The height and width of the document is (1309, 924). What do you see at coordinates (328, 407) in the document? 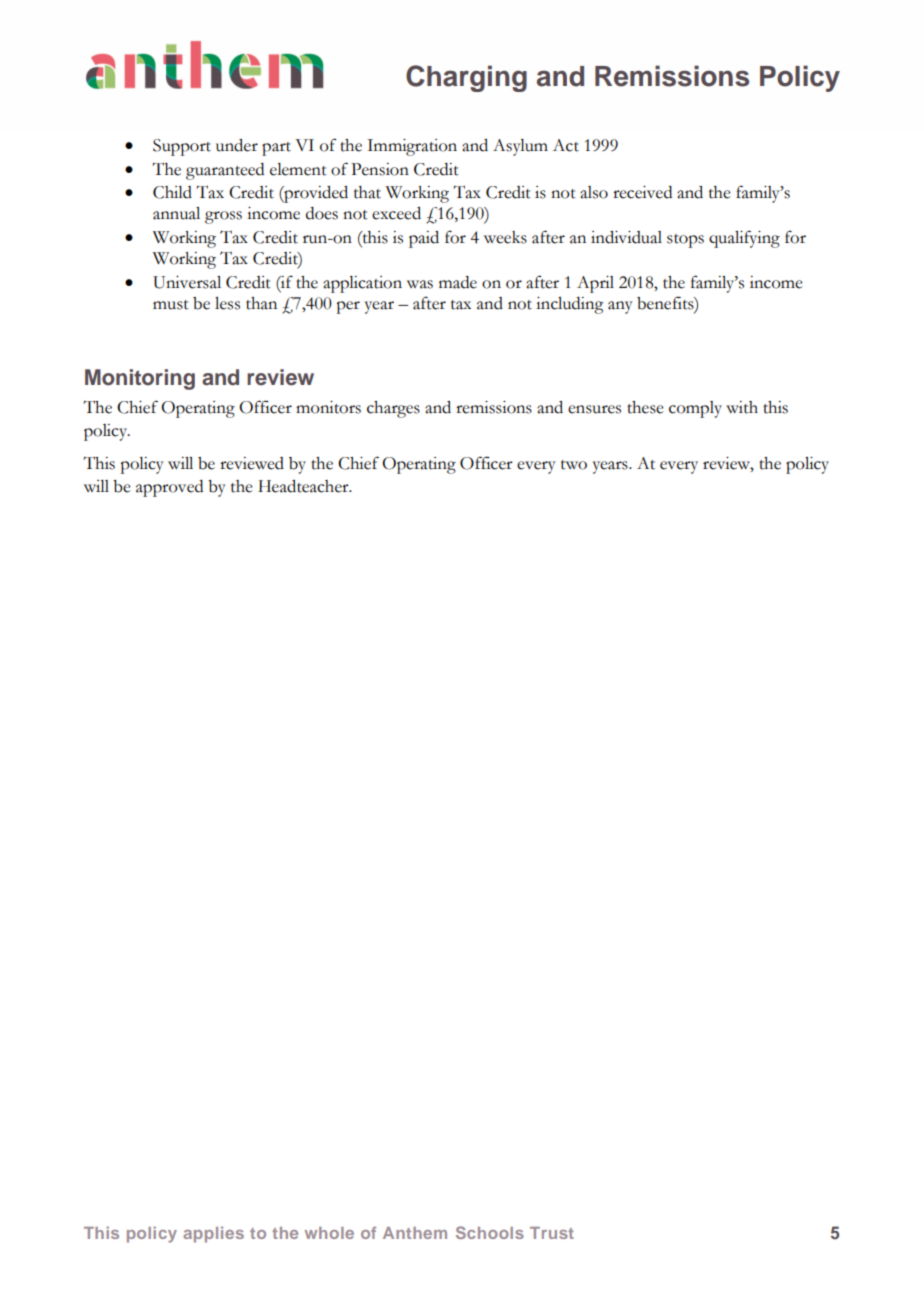
I see `monitors` at bounding box center [328, 407].
